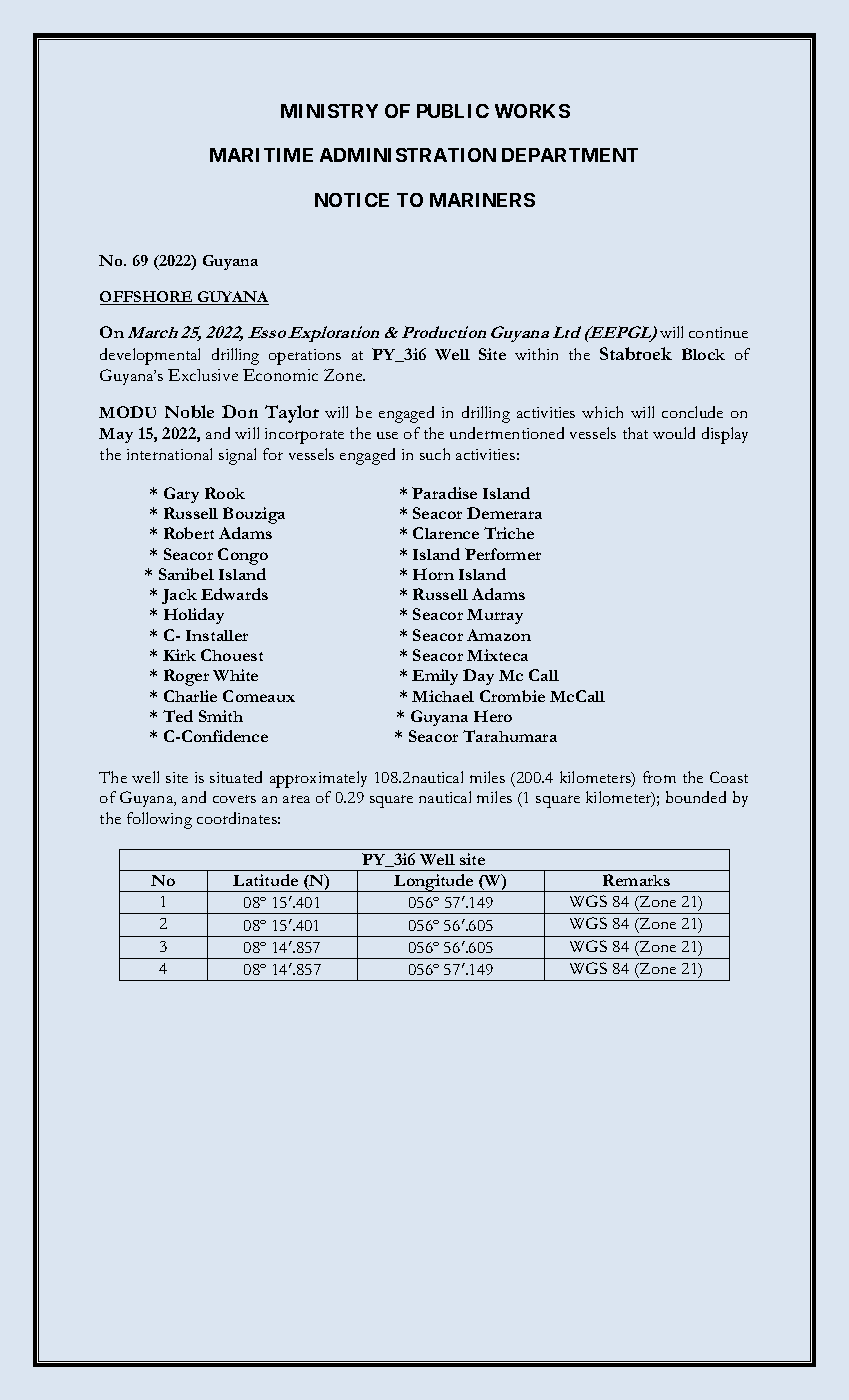  I want to click on MARITIME, so click(261, 155).
